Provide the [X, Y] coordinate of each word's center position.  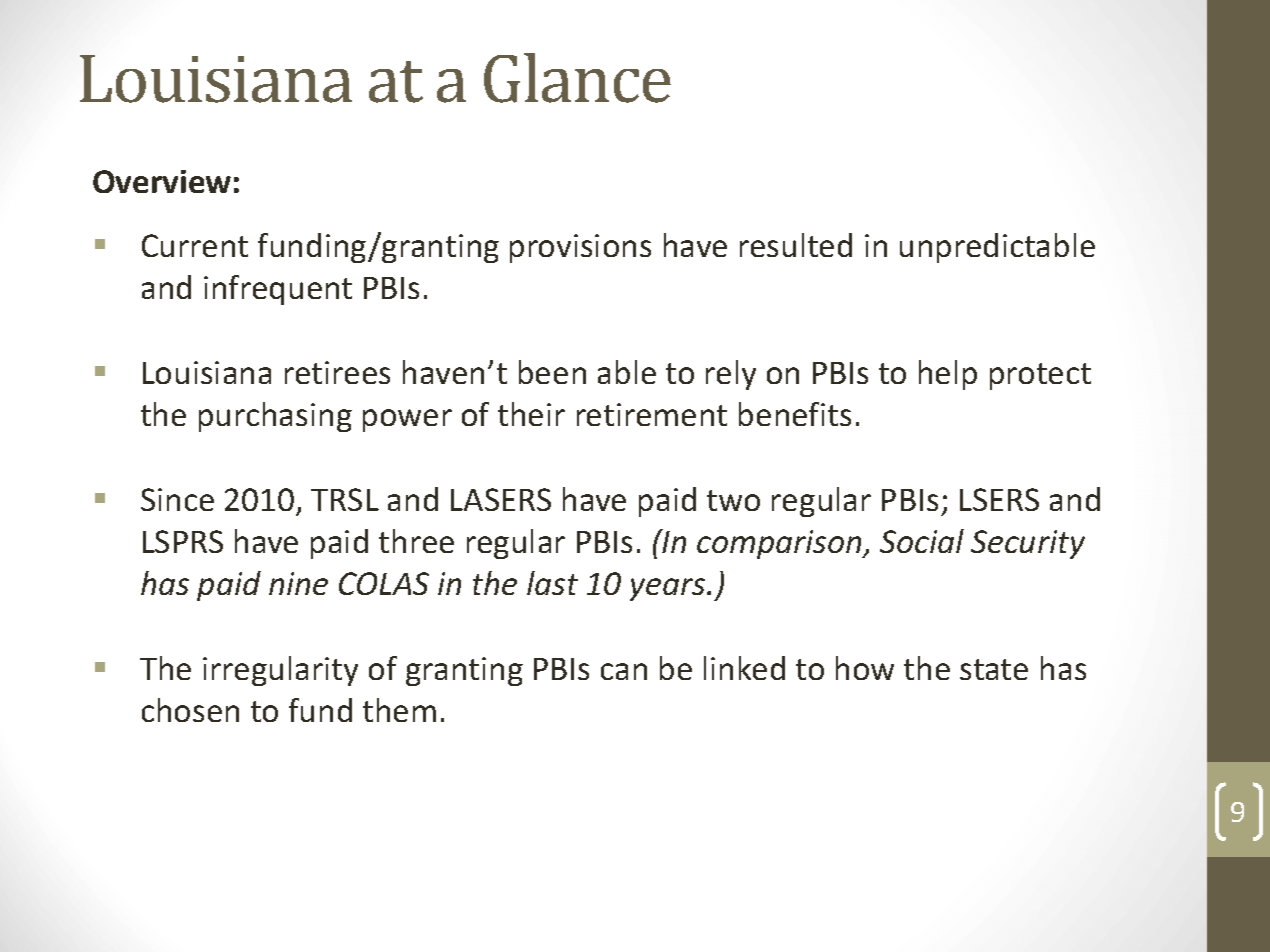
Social [922, 541]
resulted [796, 245]
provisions [580, 248]
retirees [337, 372]
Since [177, 499]
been [552, 372]
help [948, 375]
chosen [190, 710]
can [624, 671]
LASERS [501, 499]
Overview [162, 181]
